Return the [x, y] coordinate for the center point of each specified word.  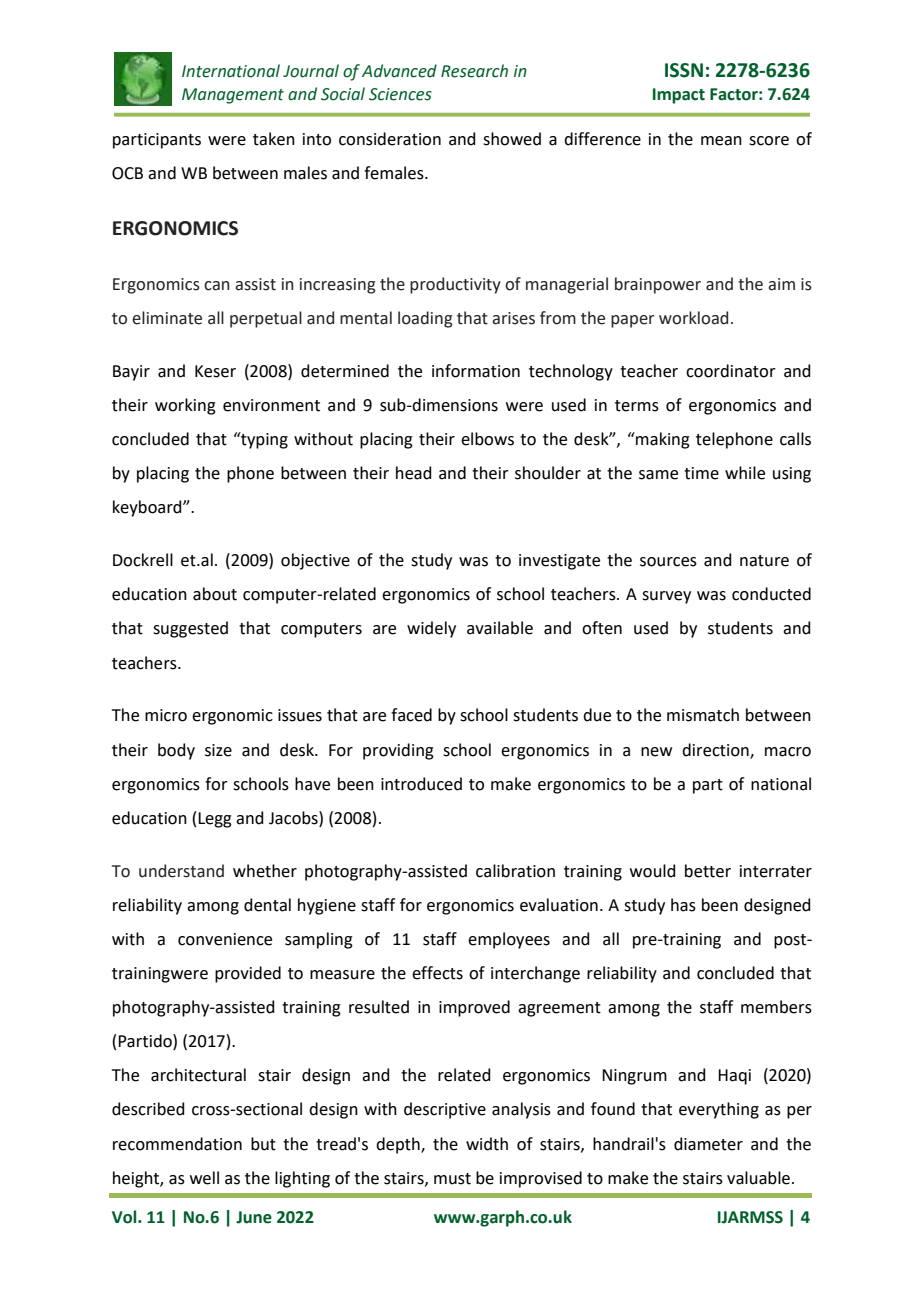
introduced [421, 784]
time [701, 473]
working [185, 406]
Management [233, 96]
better [708, 871]
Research [474, 71]
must [452, 1179]
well [204, 1178]
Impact [679, 96]
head [414, 473]
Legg [215, 820]
